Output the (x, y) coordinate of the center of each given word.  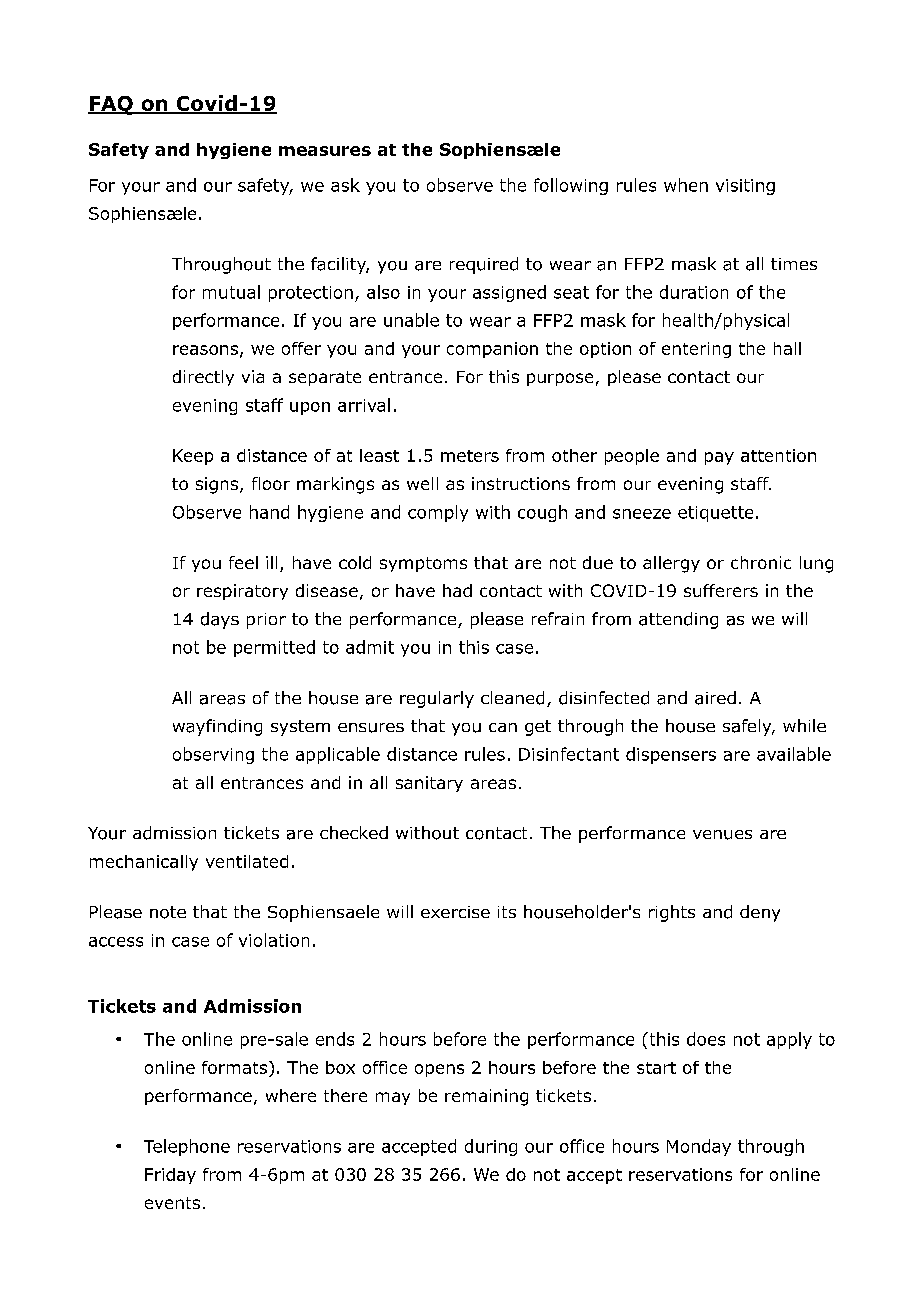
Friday (170, 1176)
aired (715, 698)
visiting (745, 187)
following (571, 186)
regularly (437, 699)
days (220, 620)
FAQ (111, 105)
